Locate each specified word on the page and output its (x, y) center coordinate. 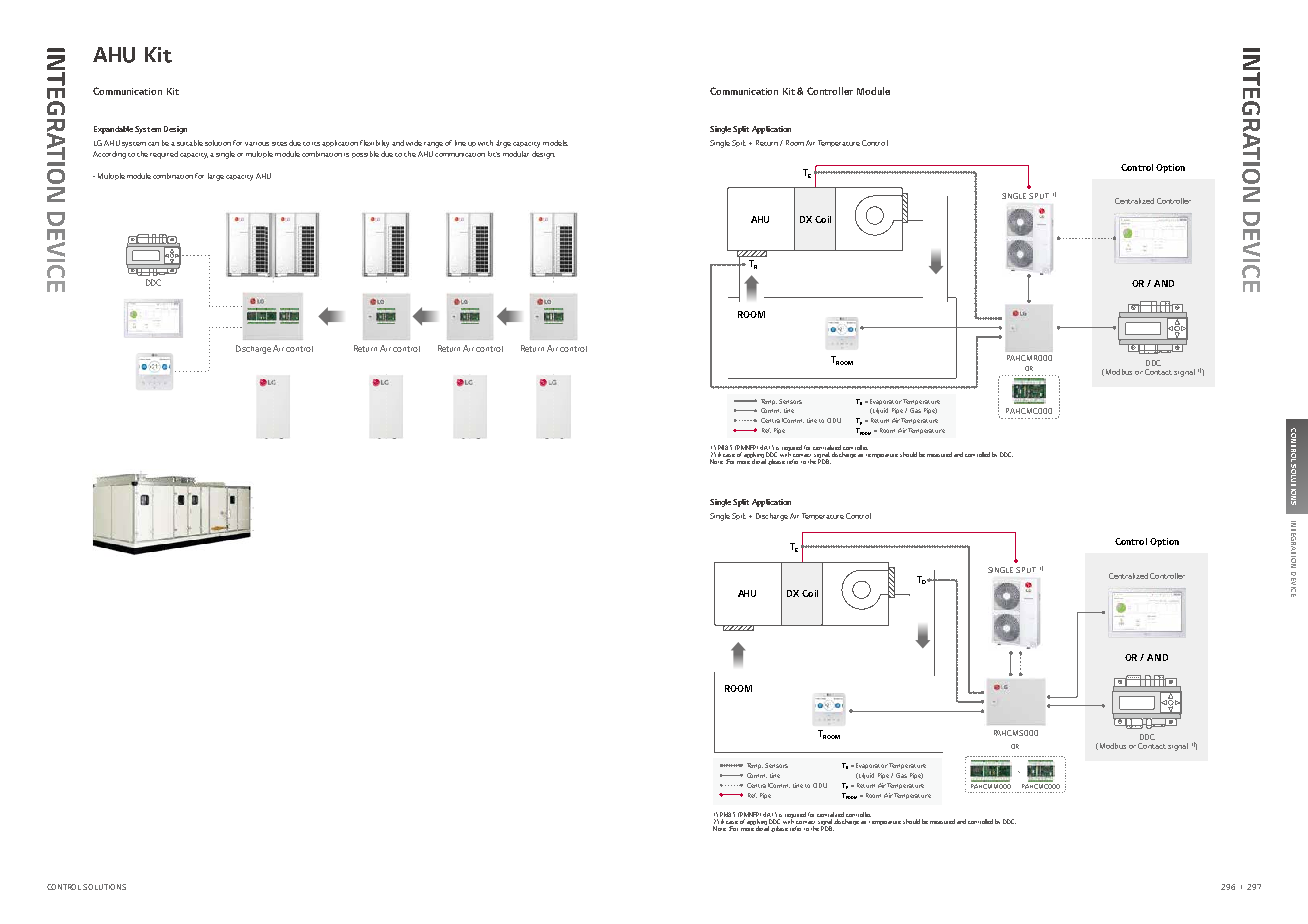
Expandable (113, 130)
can (153, 144)
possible (365, 154)
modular (516, 154)
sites (279, 144)
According (109, 155)
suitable (190, 143)
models (555, 143)
